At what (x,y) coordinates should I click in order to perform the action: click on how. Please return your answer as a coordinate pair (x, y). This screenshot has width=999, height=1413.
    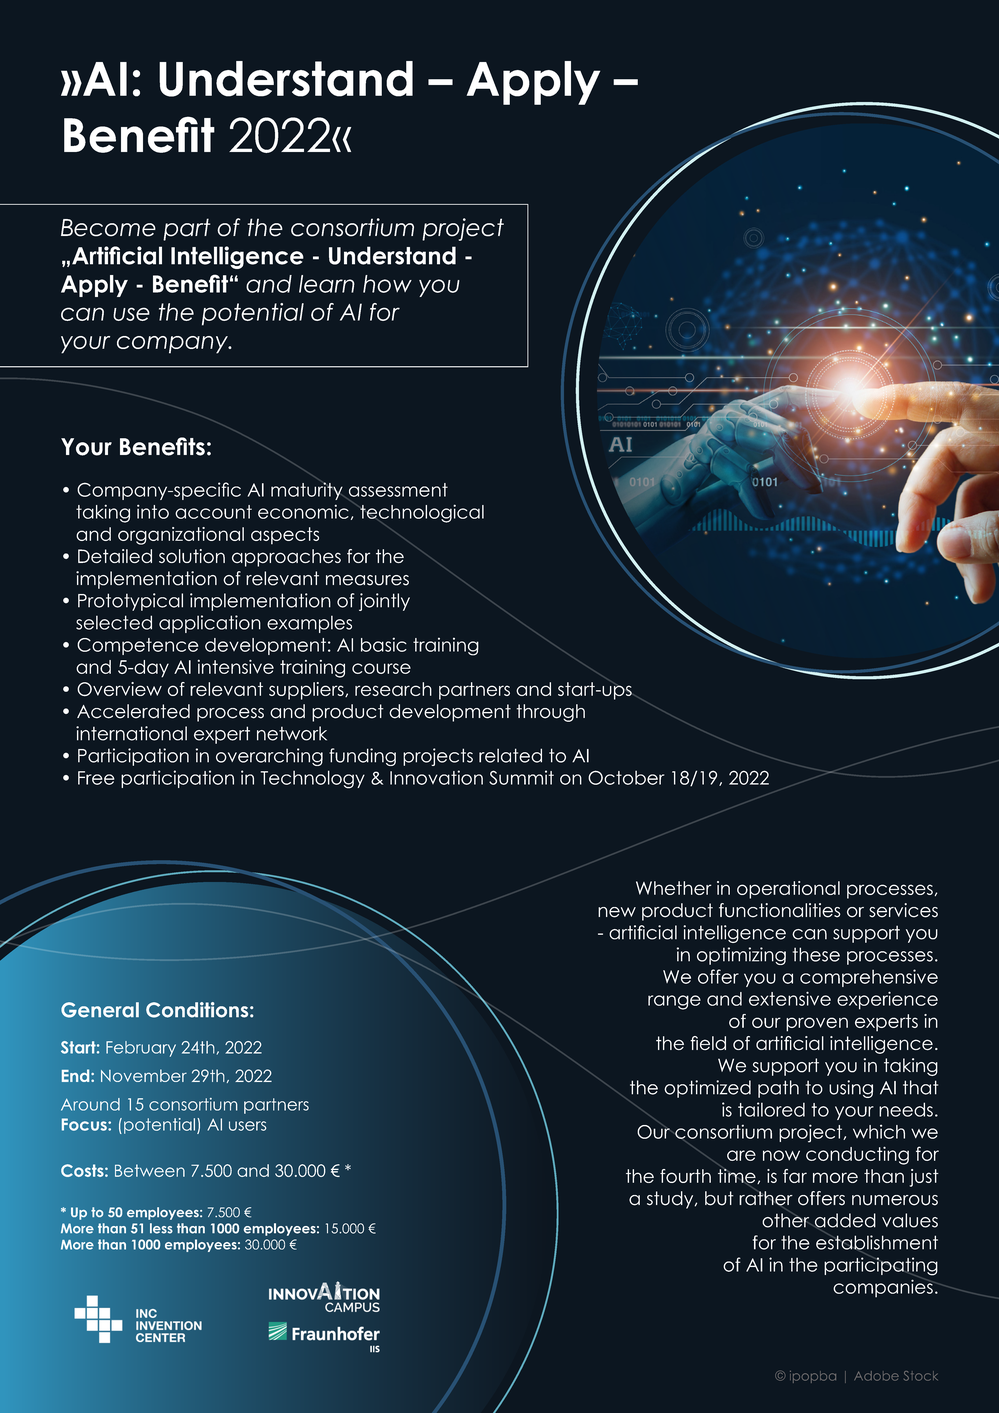
    Looking at the image, I should click on (387, 284).
